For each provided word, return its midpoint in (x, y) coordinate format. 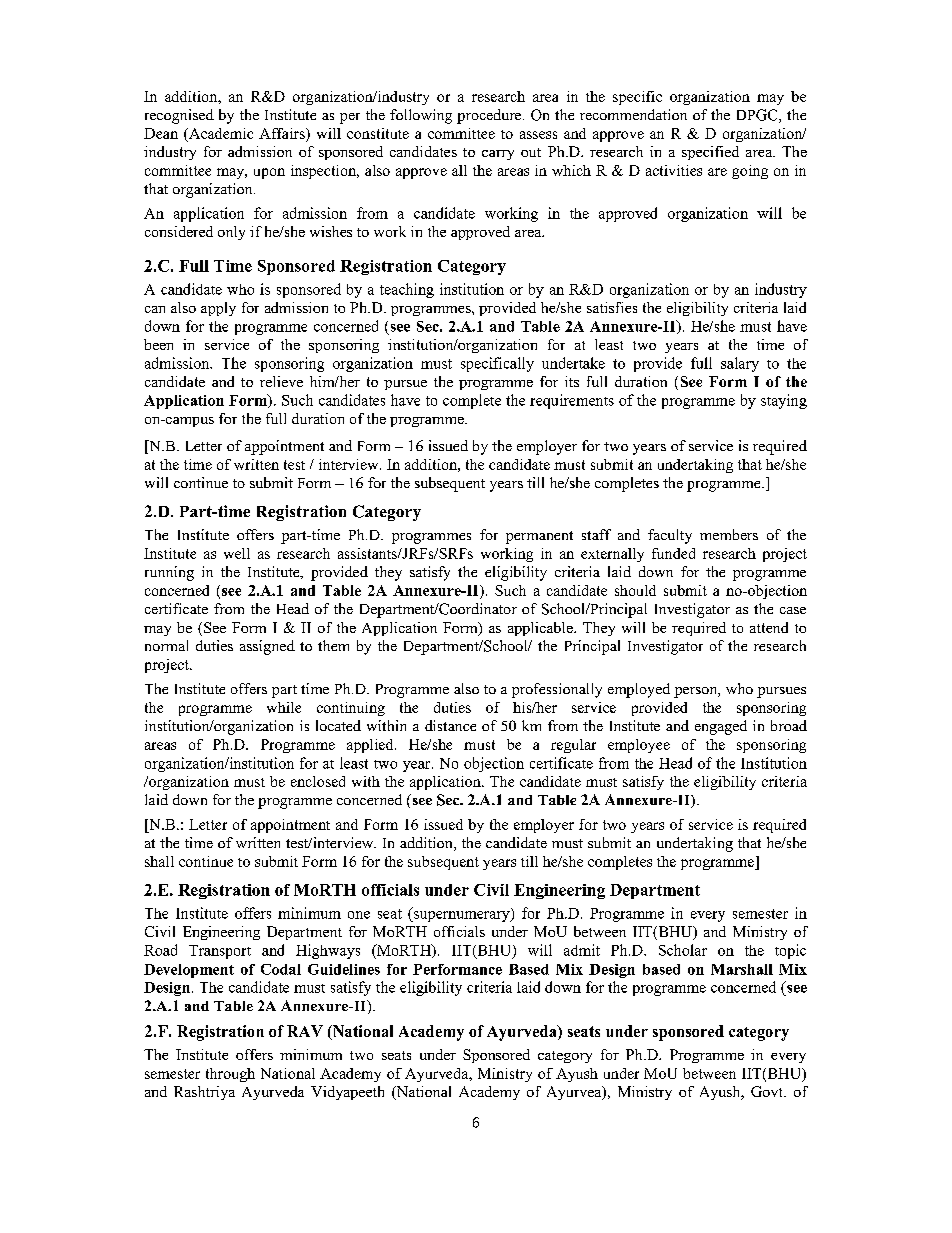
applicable (541, 629)
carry (498, 155)
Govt (768, 1091)
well (237, 553)
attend (769, 627)
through (230, 1075)
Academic (220, 133)
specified (710, 153)
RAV (305, 1031)
